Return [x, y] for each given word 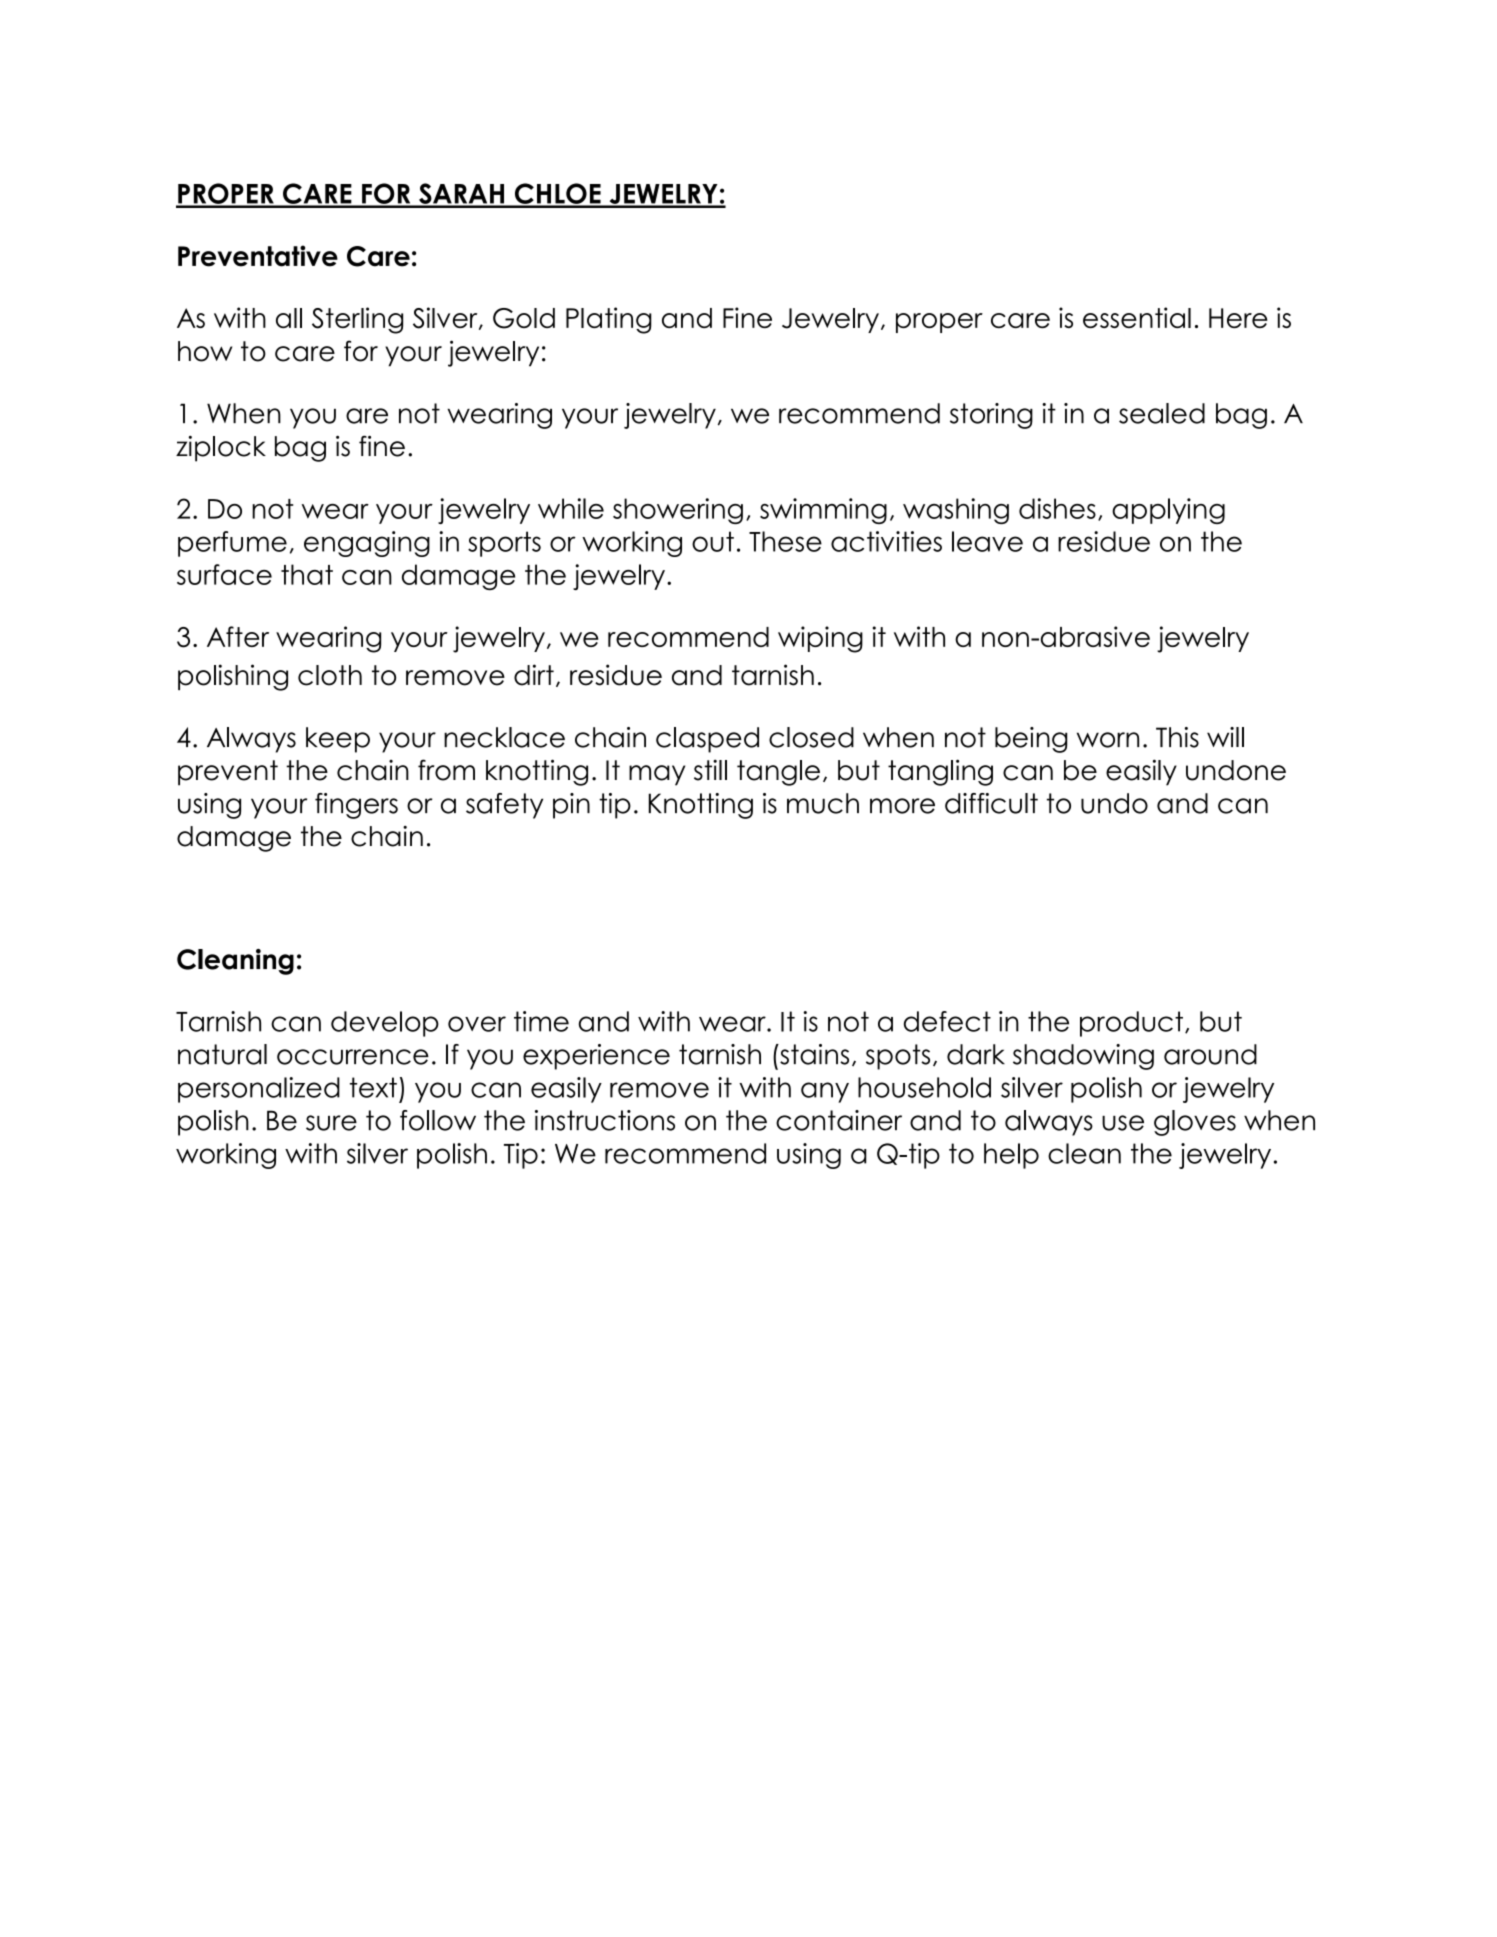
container [839, 1120]
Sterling [357, 320]
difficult [991, 803]
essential [1137, 317]
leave [987, 541]
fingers [356, 806]
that [307, 574]
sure [331, 1123]
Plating [609, 320]
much [823, 803]
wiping [820, 639]
